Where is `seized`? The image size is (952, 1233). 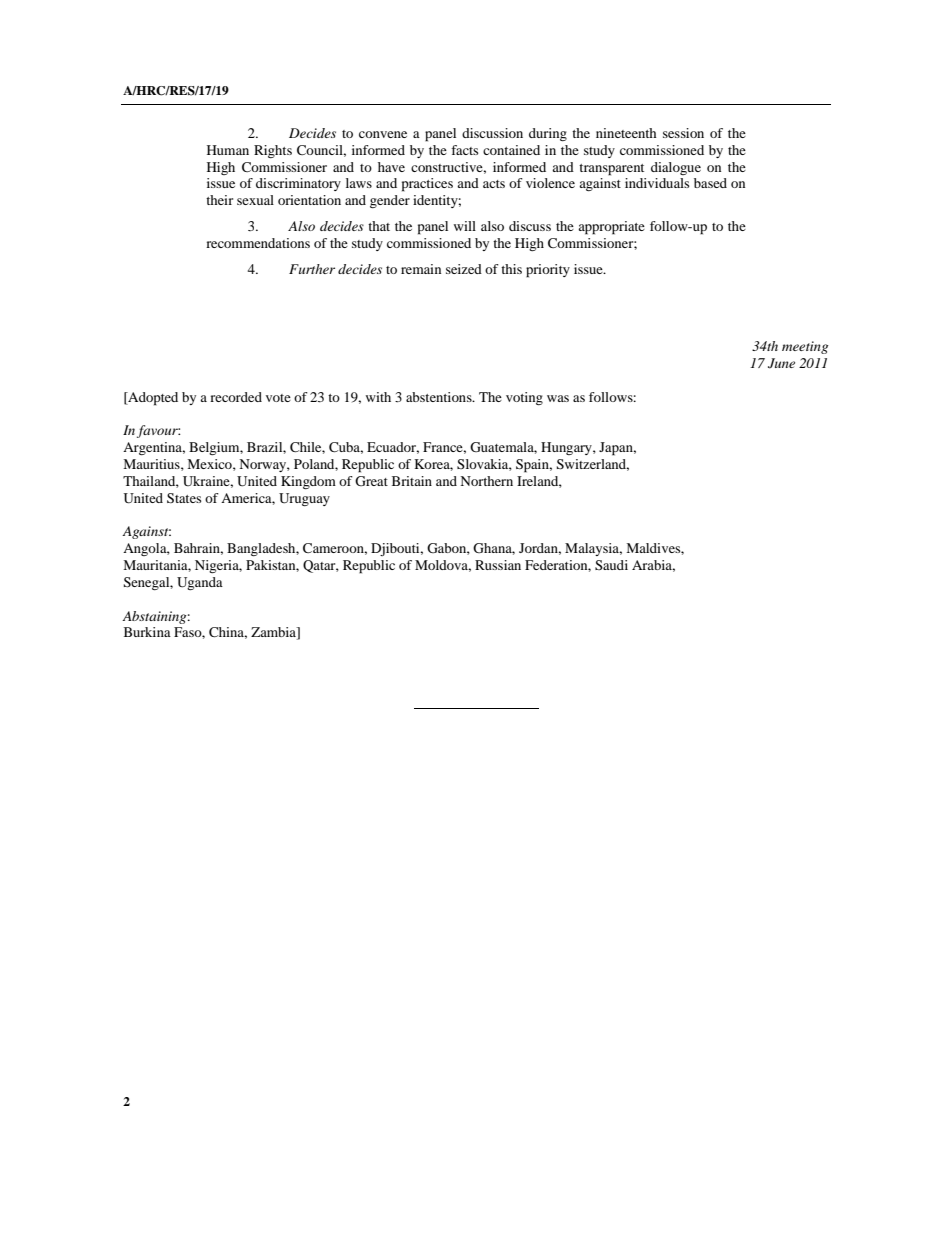 seized is located at coordinates (464, 269).
